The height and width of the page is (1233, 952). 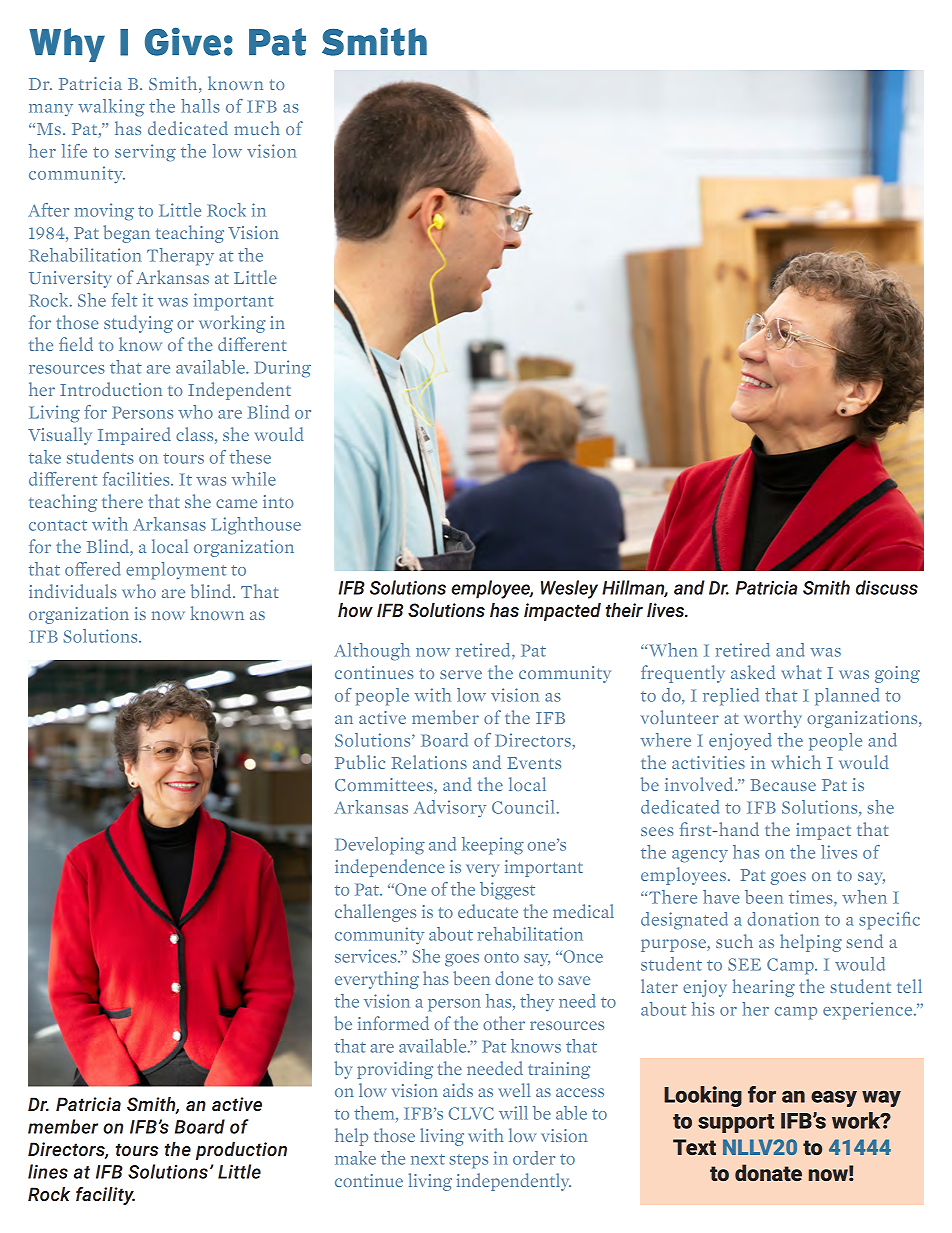 What do you see at coordinates (887, 587) in the page?
I see `discuss` at bounding box center [887, 587].
